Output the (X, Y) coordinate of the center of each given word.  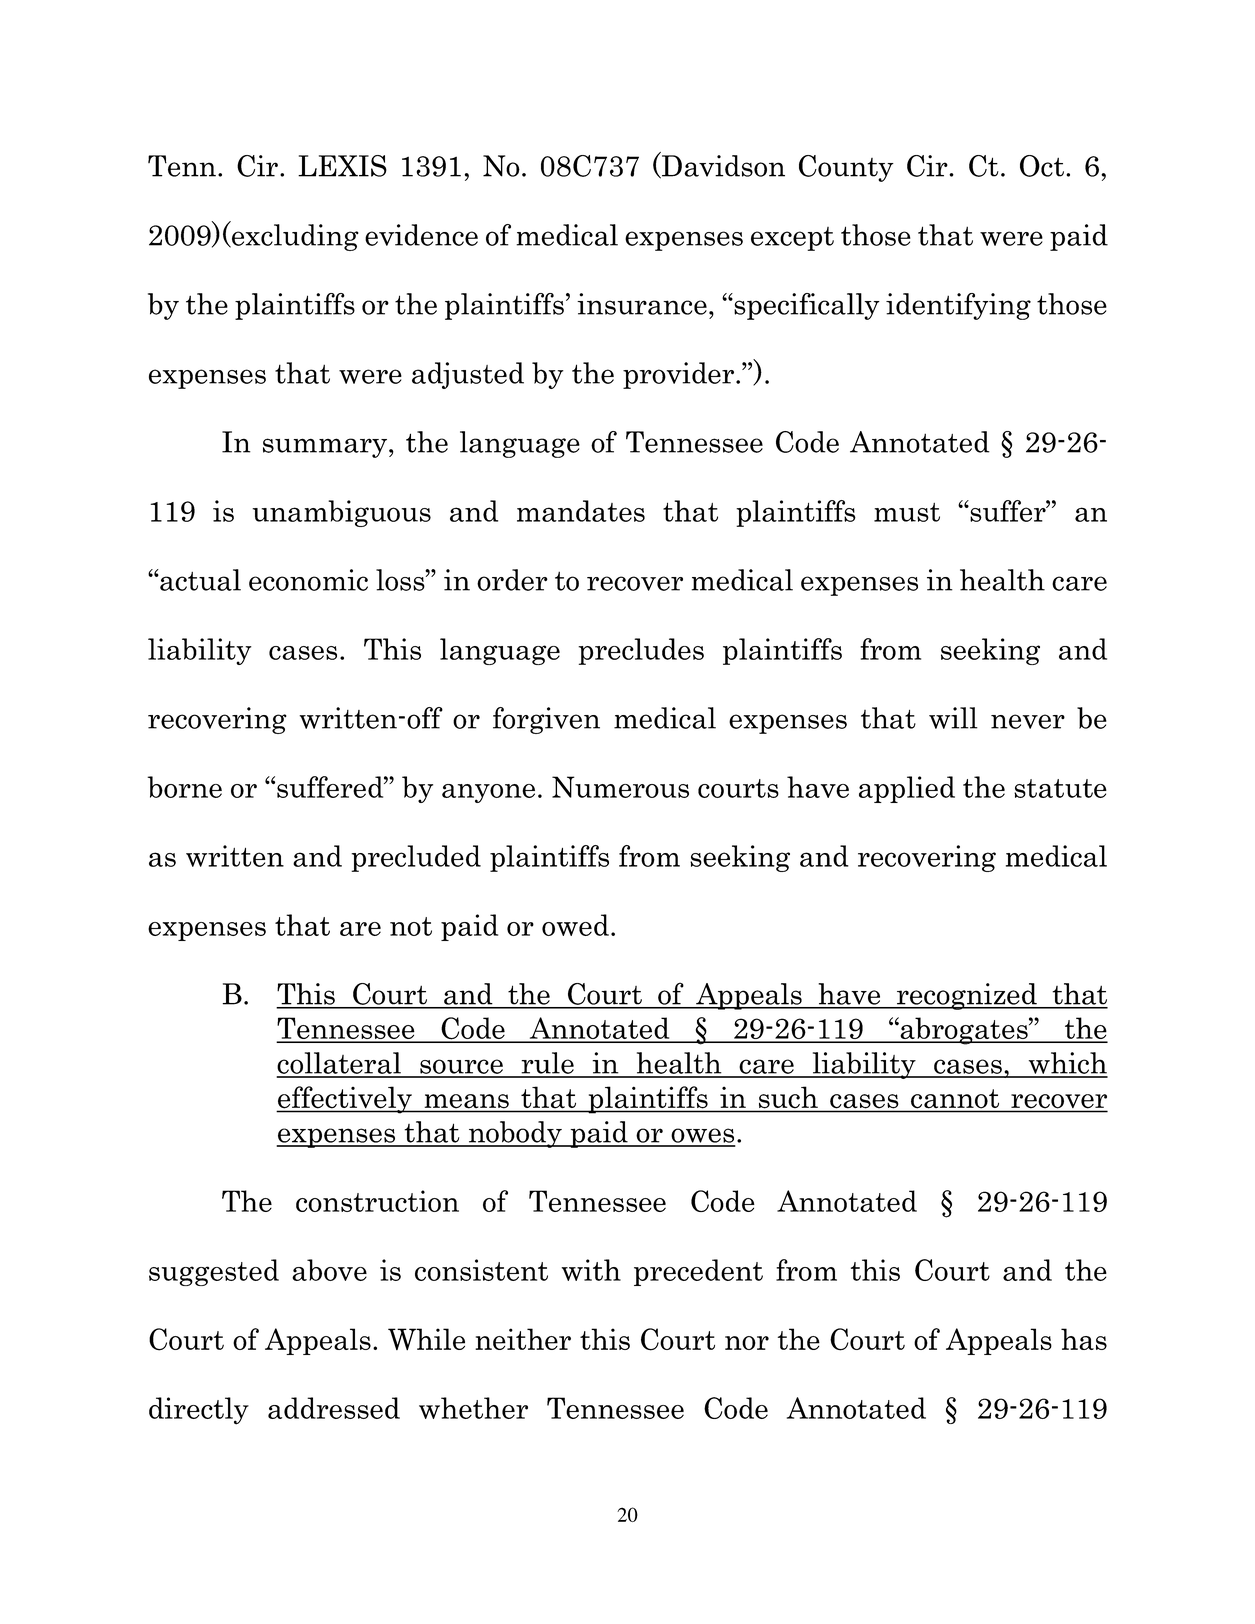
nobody (515, 1134)
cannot (955, 1098)
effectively (345, 1100)
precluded (416, 858)
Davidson (722, 167)
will (953, 718)
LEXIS (342, 166)
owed (575, 925)
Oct (1042, 166)
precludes (641, 651)
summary (325, 448)
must (907, 512)
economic (308, 580)
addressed (334, 1408)
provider (678, 375)
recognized (967, 996)
